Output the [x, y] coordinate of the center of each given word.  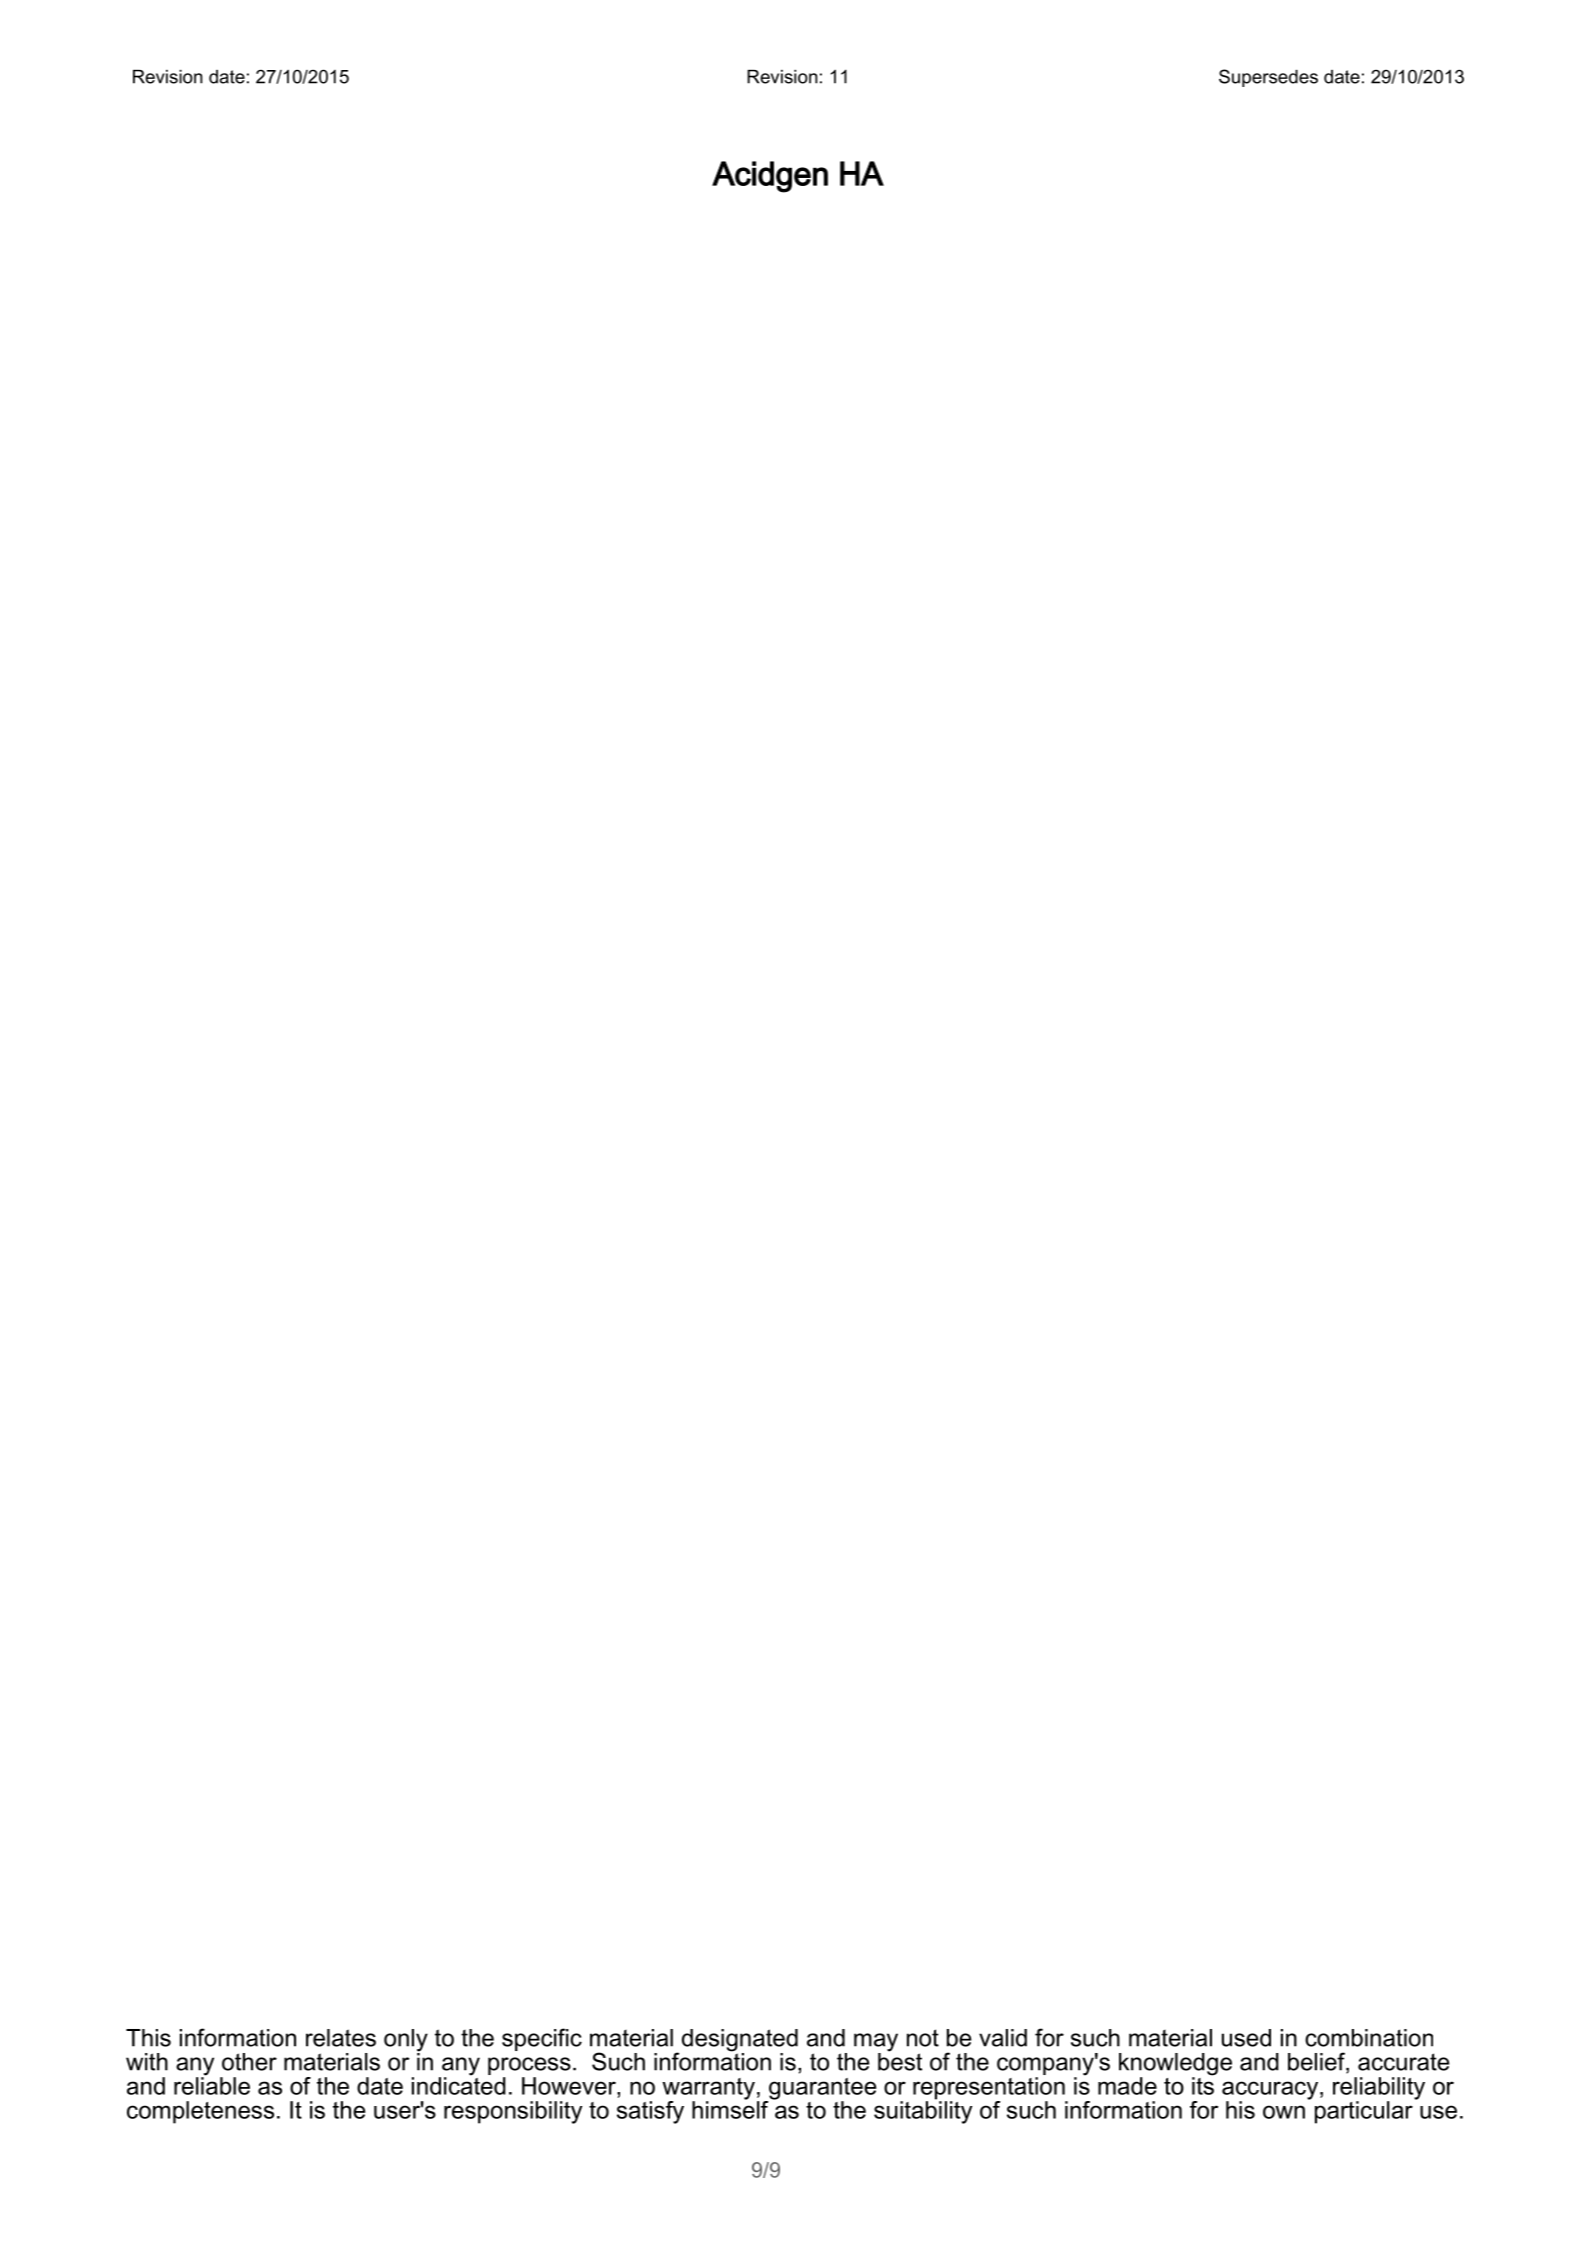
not [923, 2038]
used [1246, 2038]
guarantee [821, 2090]
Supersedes [1268, 78]
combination [1369, 2038]
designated [740, 2041]
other [249, 2062]
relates [341, 2038]
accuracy [1270, 2091]
